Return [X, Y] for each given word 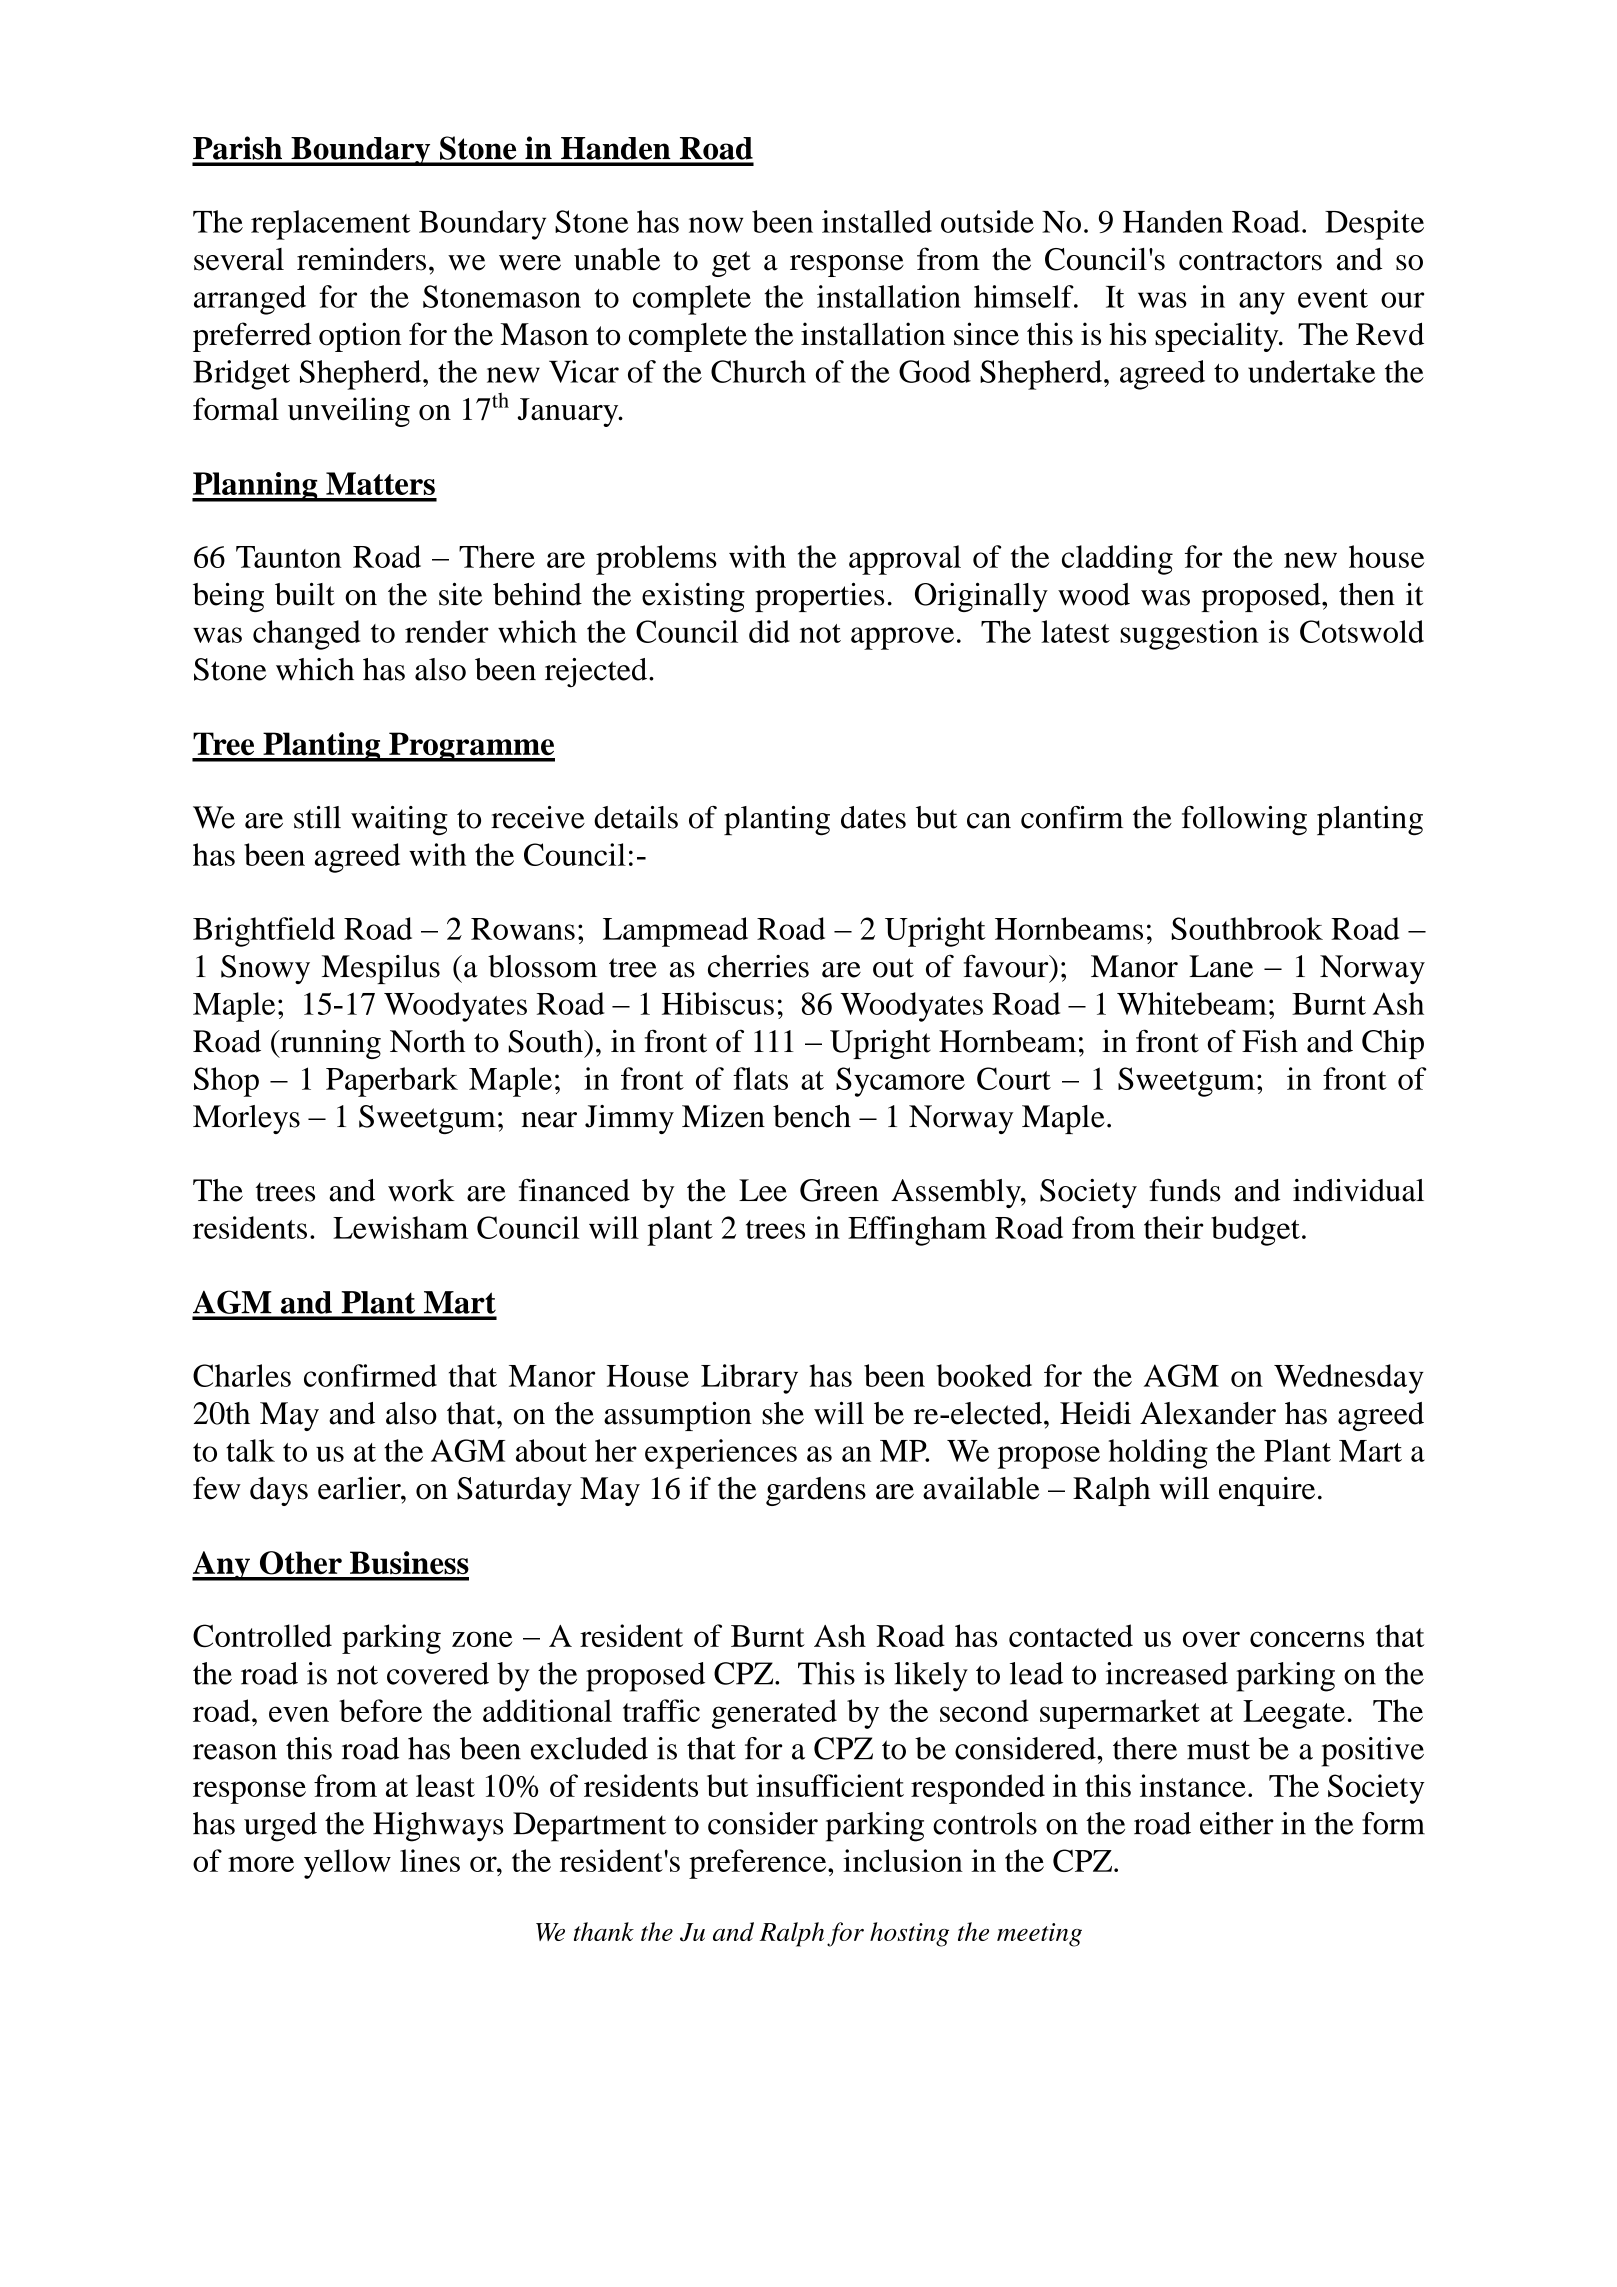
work [421, 1190]
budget [1255, 1231]
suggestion [1189, 635]
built [305, 594]
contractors [1250, 261]
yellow [347, 1864]
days [279, 1491]
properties [819, 597]
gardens [816, 1491]
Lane [1221, 966]
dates [873, 817]
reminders [361, 259]
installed [877, 221]
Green [839, 1190]
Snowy [265, 969]
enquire [1267, 1491]
